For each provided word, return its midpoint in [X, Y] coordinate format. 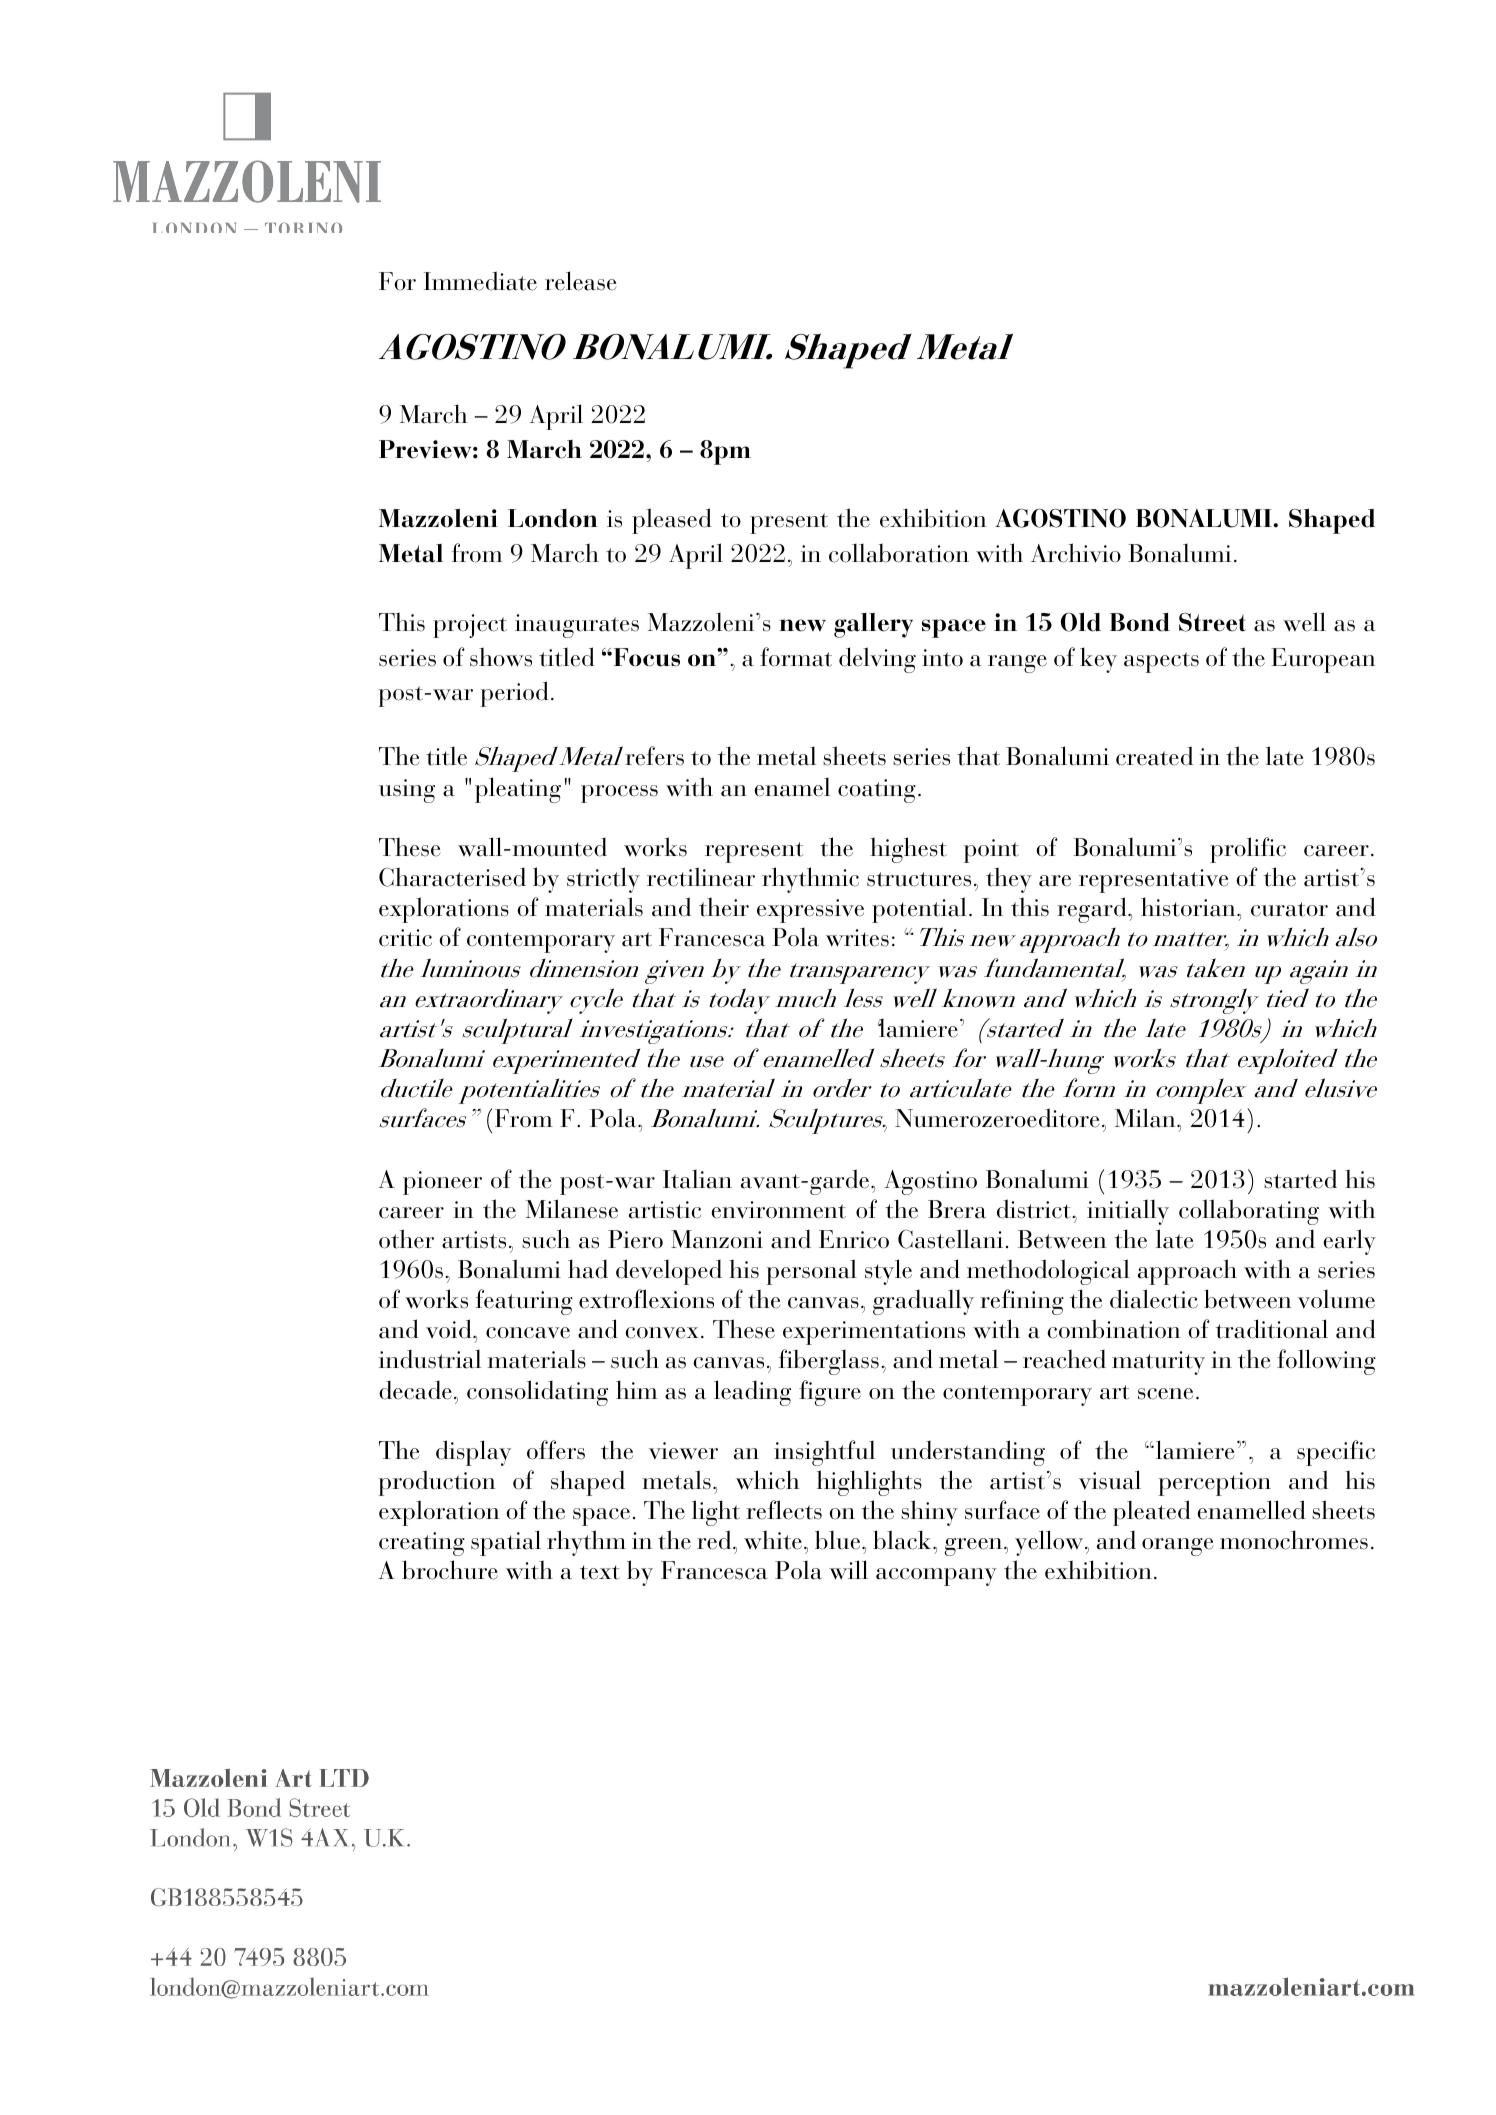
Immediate [480, 281]
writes [857, 938]
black [903, 1540]
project [470, 626]
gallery [873, 625]
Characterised [452, 877]
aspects [1161, 662]
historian [1189, 907]
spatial [506, 1543]
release [581, 281]
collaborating [1249, 1212]
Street [1212, 622]
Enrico [854, 1239]
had [588, 1269]
